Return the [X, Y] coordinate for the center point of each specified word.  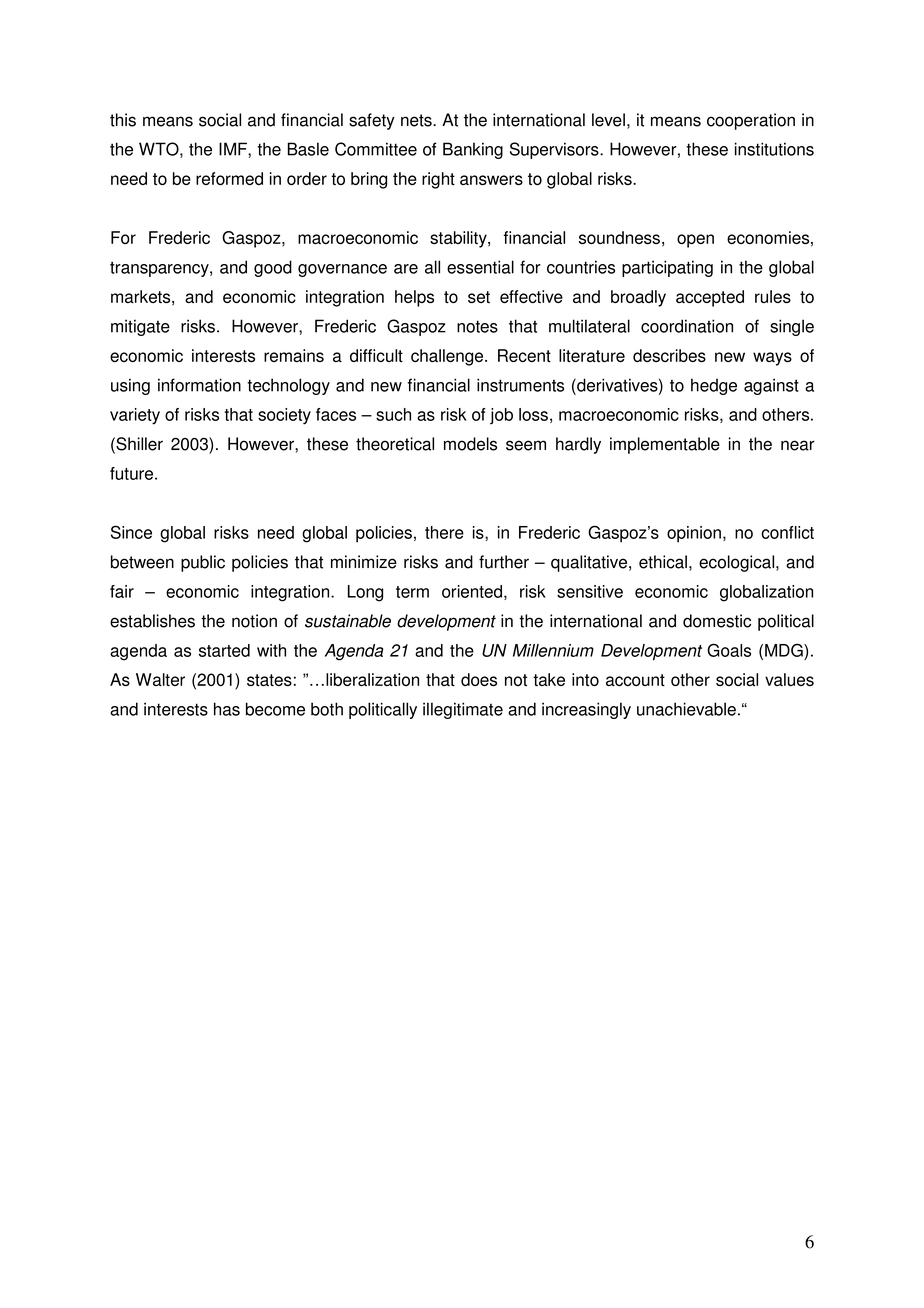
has [227, 709]
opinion [694, 534]
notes [477, 326]
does [479, 679]
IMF [234, 149]
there [444, 532]
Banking [473, 150]
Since [131, 532]
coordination [687, 326]
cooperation [751, 121]
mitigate [140, 327]
